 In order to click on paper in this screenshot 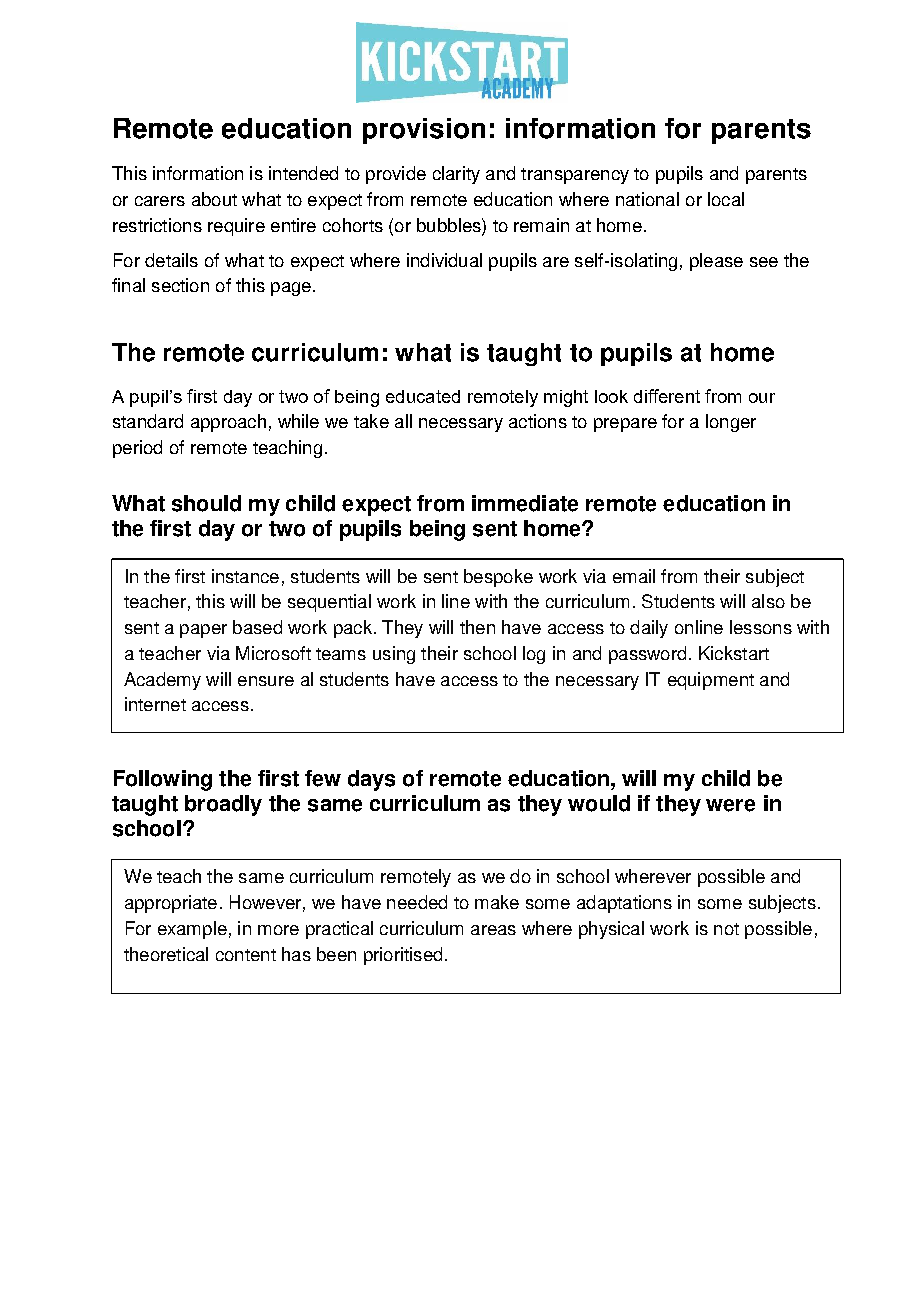, I will do `click(203, 631)`.
